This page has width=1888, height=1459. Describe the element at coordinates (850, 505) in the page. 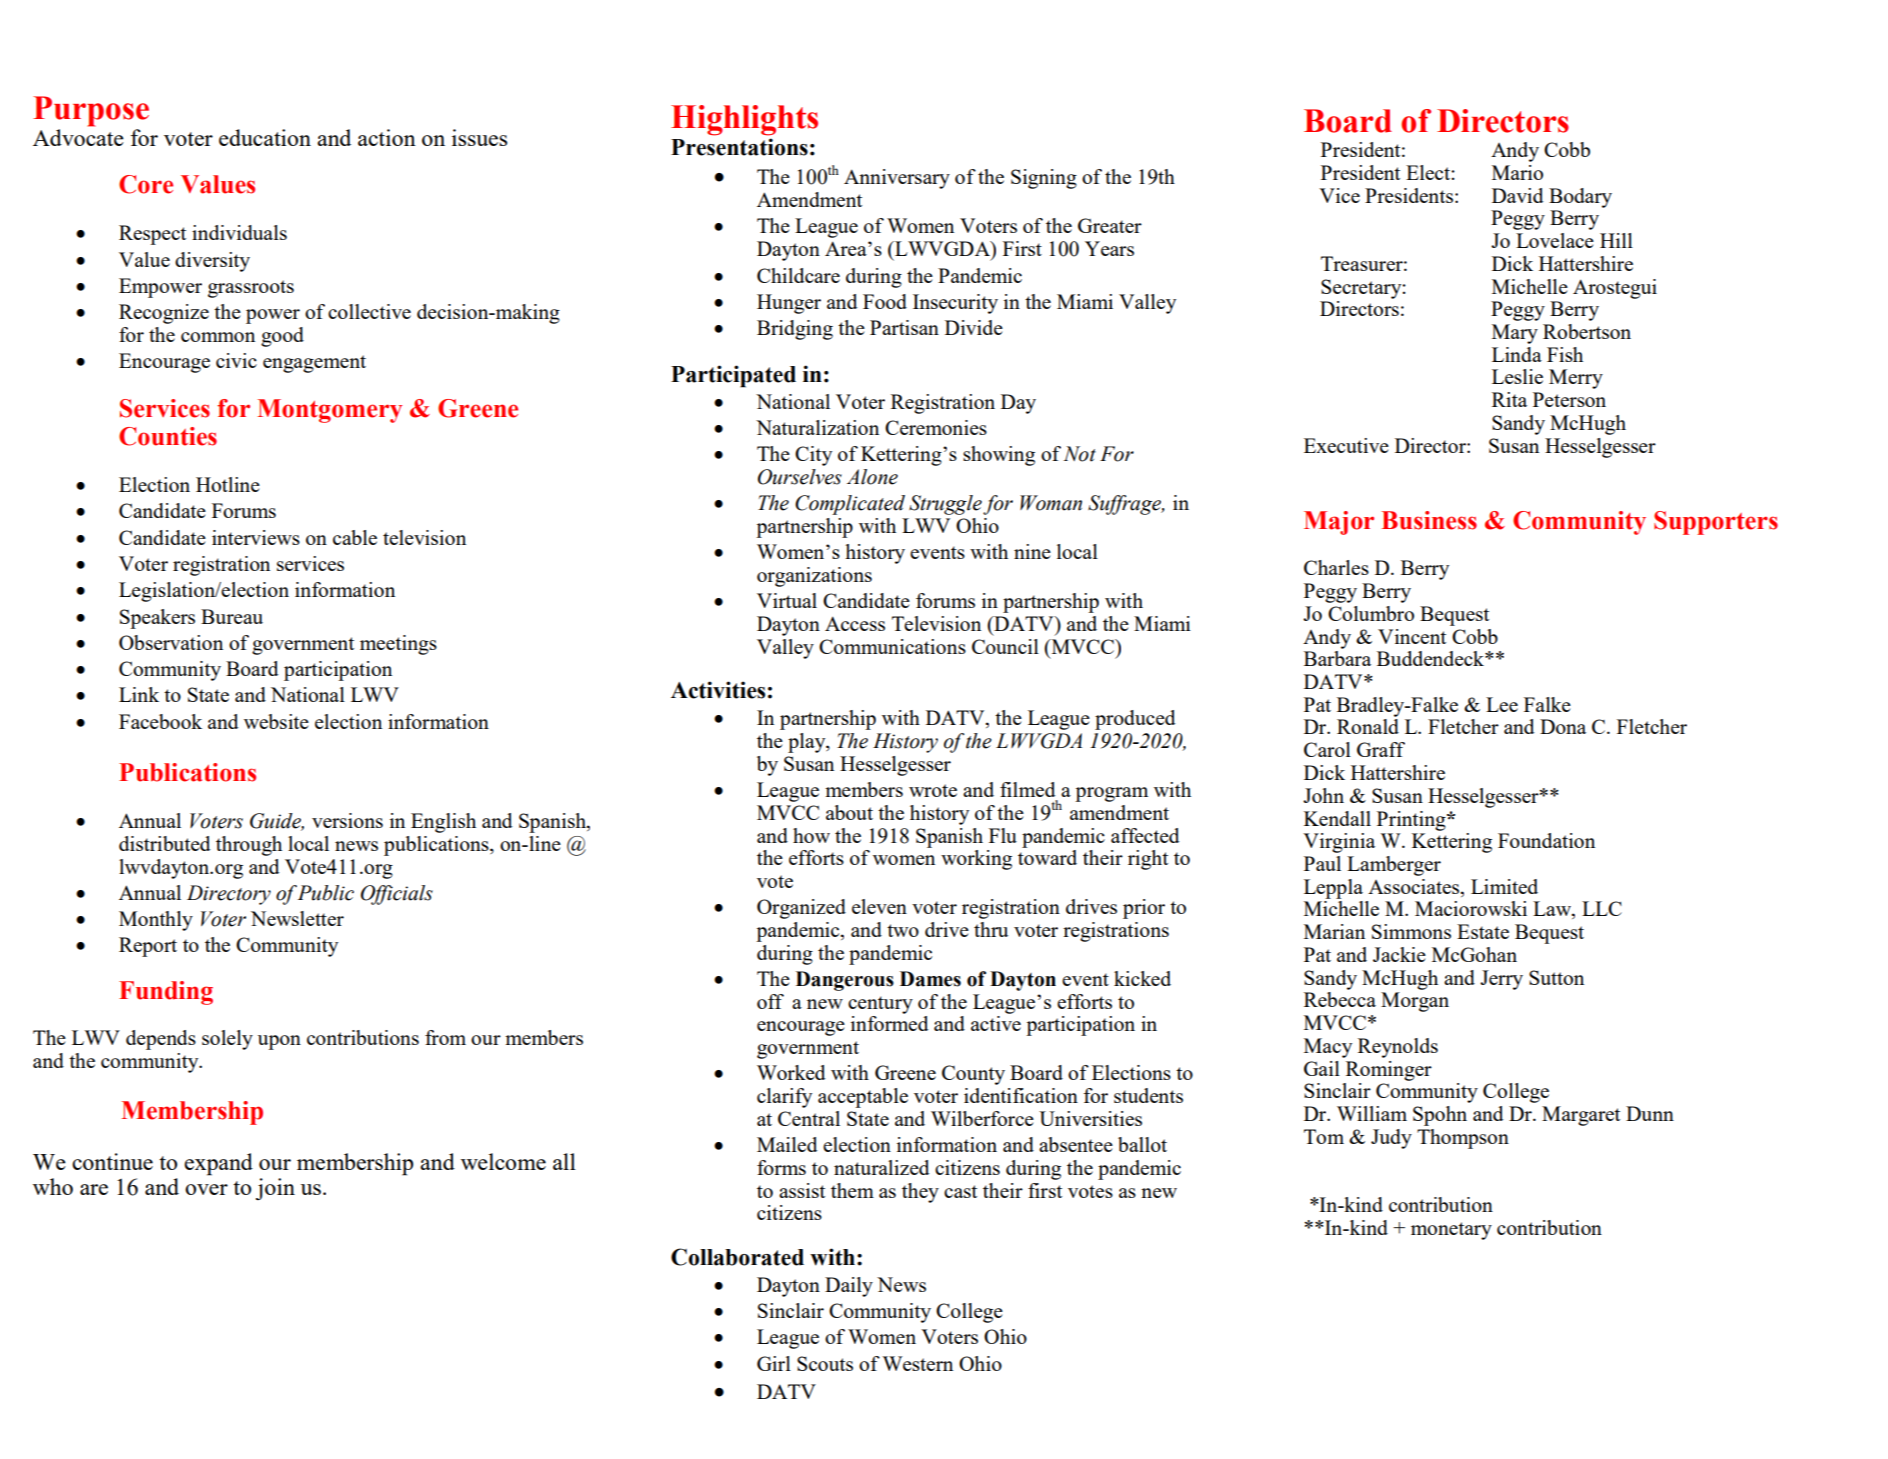

I see `Complicated` at that location.
